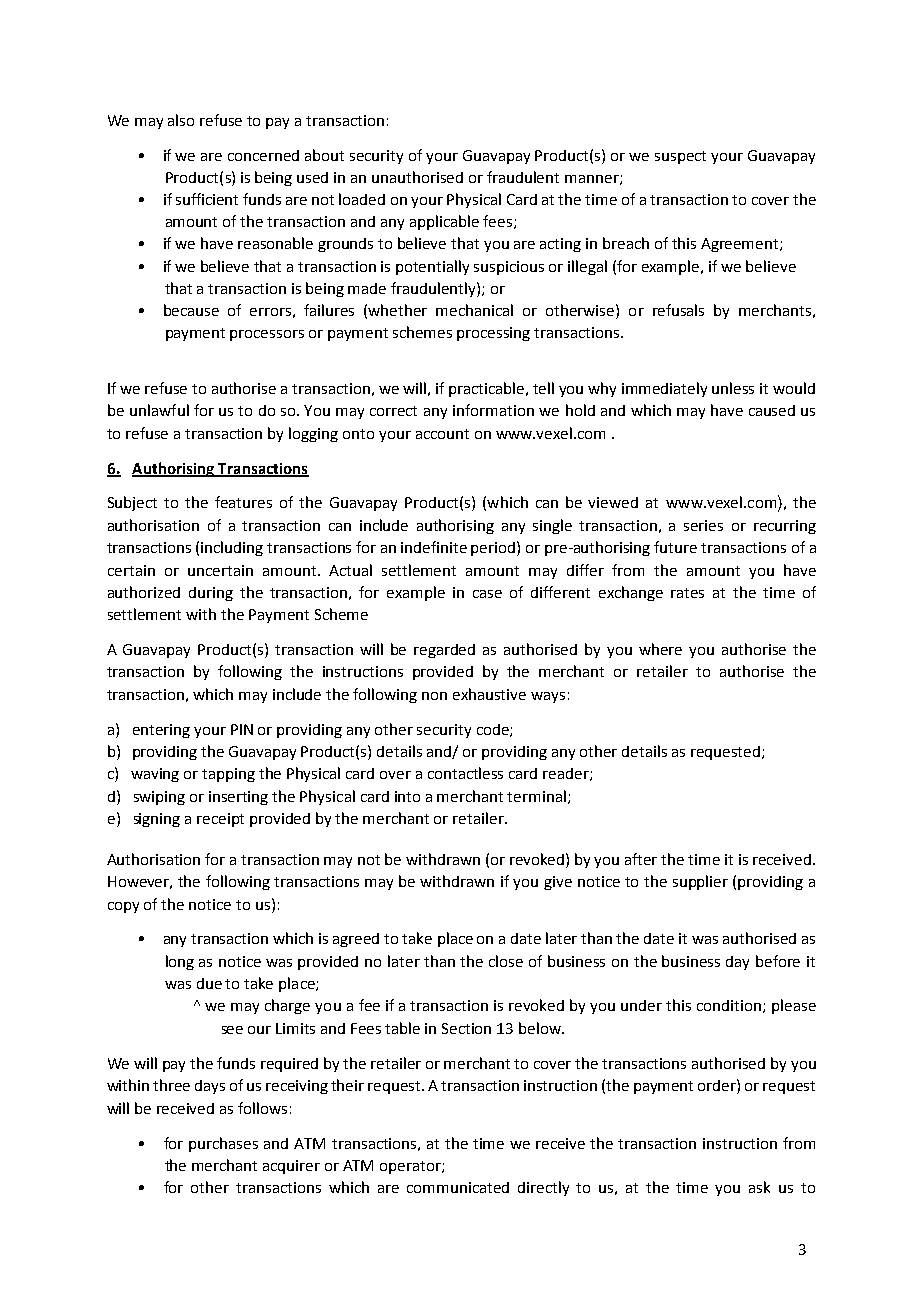  I want to click on also, so click(181, 120).
